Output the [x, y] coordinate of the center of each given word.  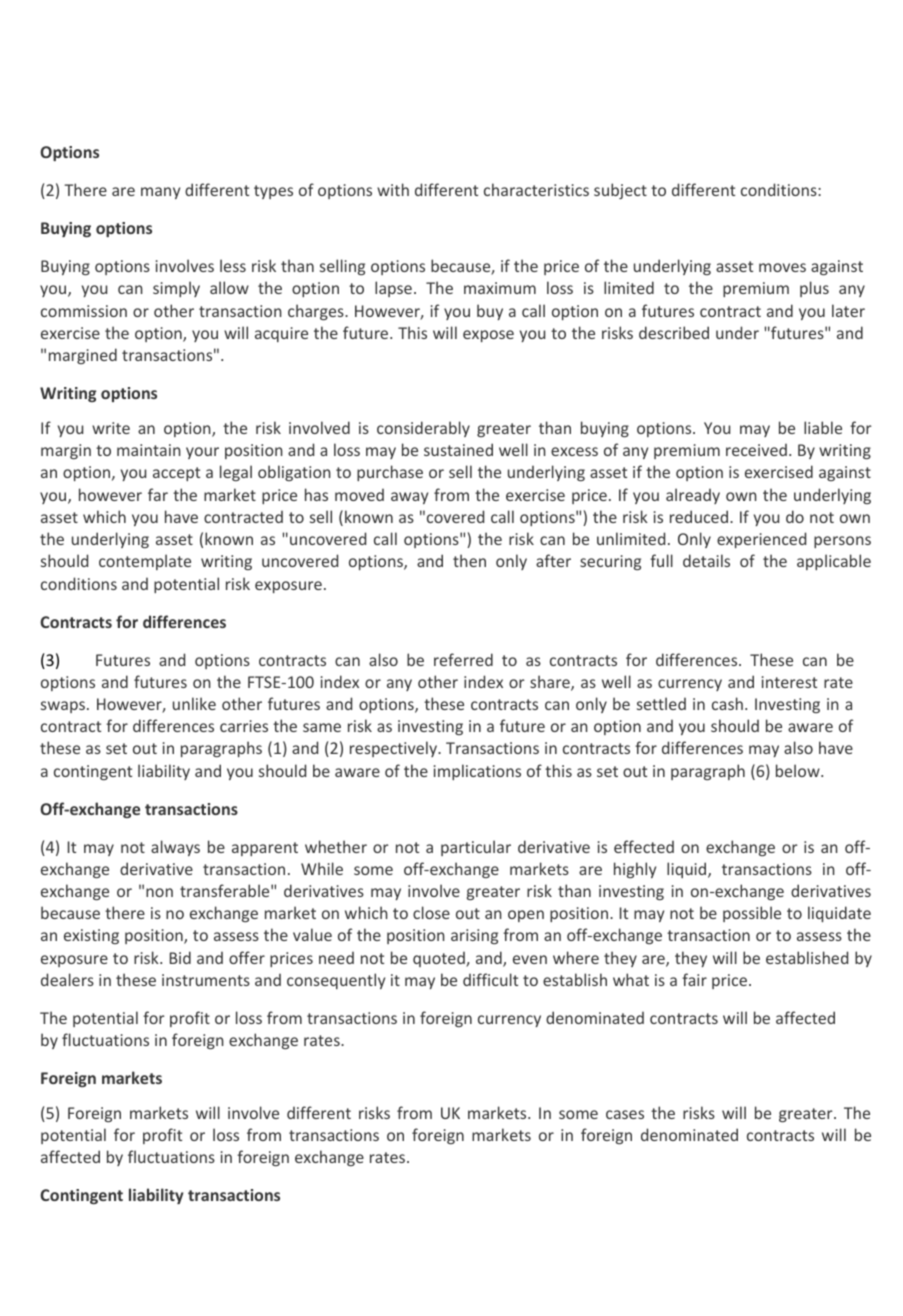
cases [625, 1114]
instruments [206, 980]
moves [782, 267]
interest [789, 682]
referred [463, 659]
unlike [194, 703]
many [160, 193]
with [393, 189]
